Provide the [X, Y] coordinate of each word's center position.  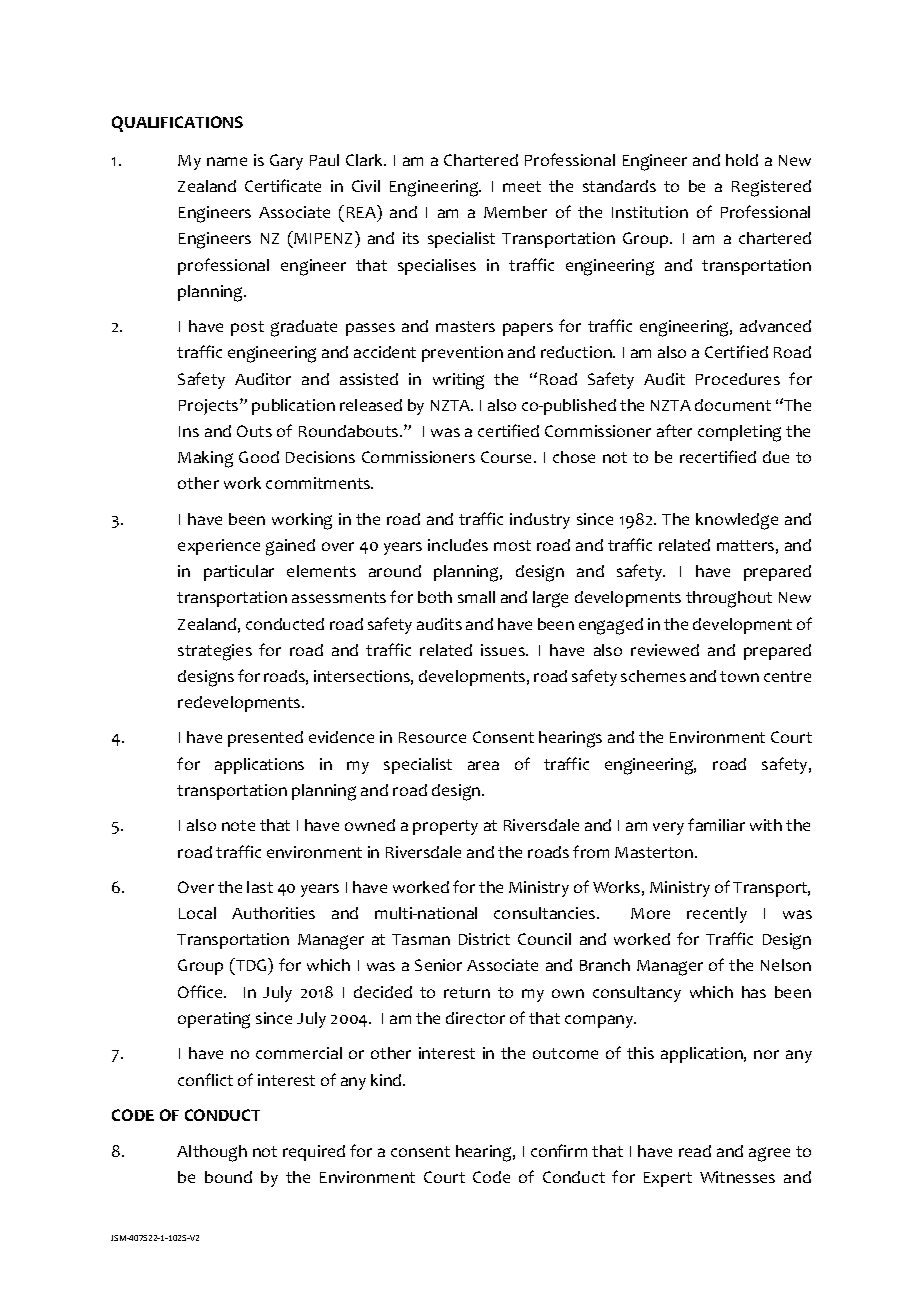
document [733, 405]
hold [742, 160]
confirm [559, 1150]
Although [212, 1153]
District [484, 939]
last [260, 887]
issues [504, 650]
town [739, 676]
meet [522, 186]
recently [717, 915]
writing [458, 381]
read [695, 1151]
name [227, 161]
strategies [215, 652]
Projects [210, 407]
